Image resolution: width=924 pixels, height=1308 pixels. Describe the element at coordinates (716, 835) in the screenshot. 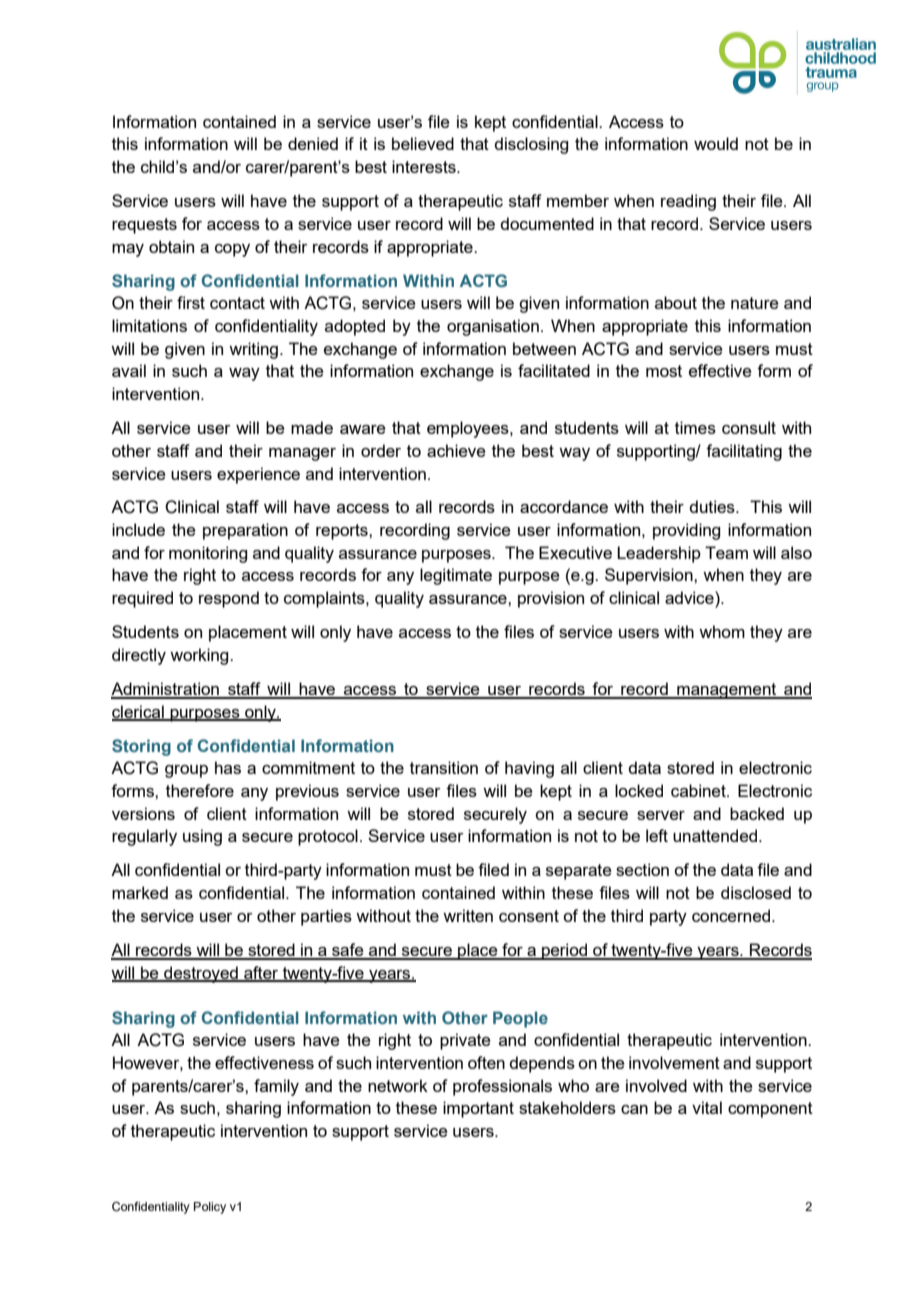

I see `unattended` at that location.
